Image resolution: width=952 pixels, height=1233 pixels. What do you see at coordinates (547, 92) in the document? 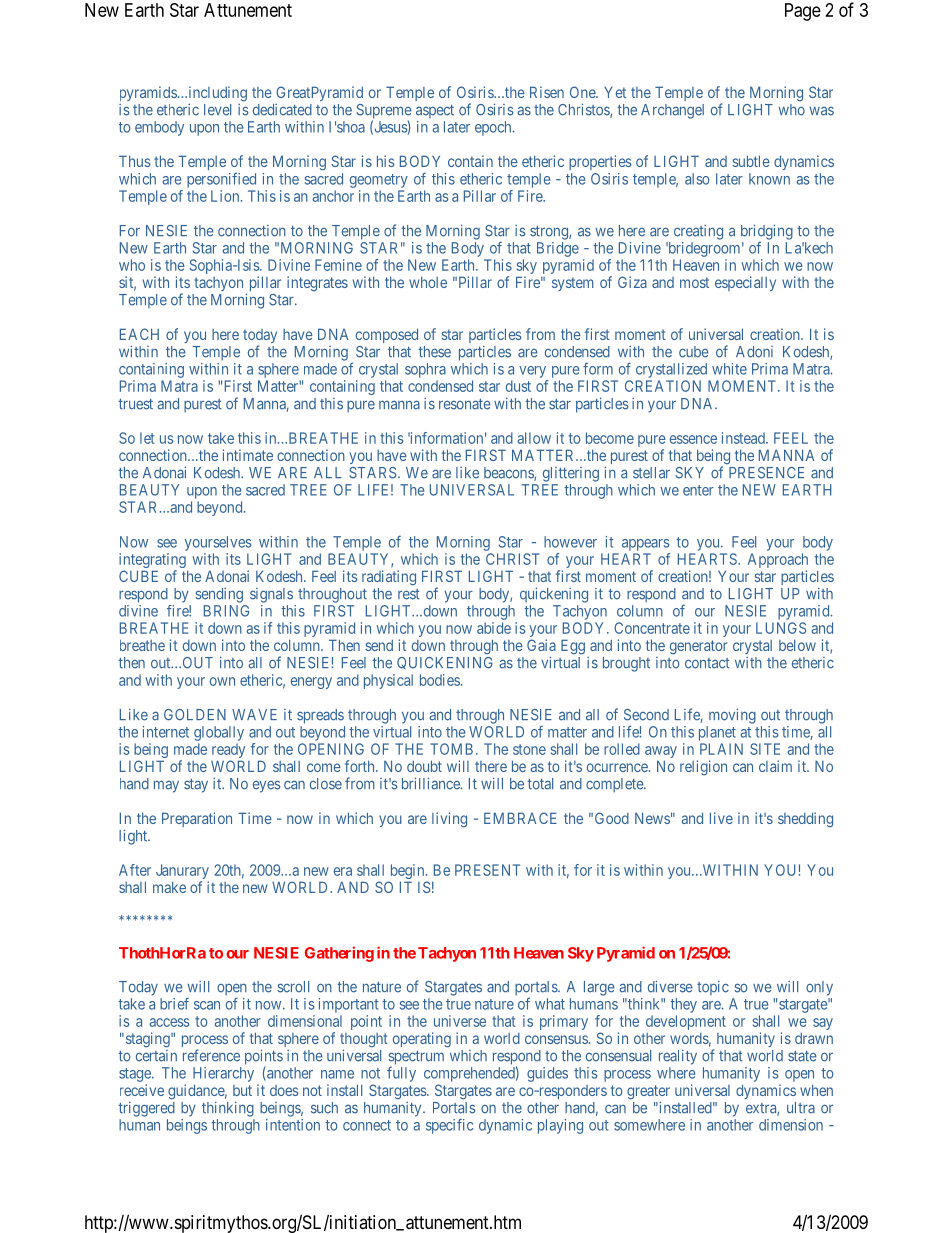
I see `Risen` at bounding box center [547, 92].
